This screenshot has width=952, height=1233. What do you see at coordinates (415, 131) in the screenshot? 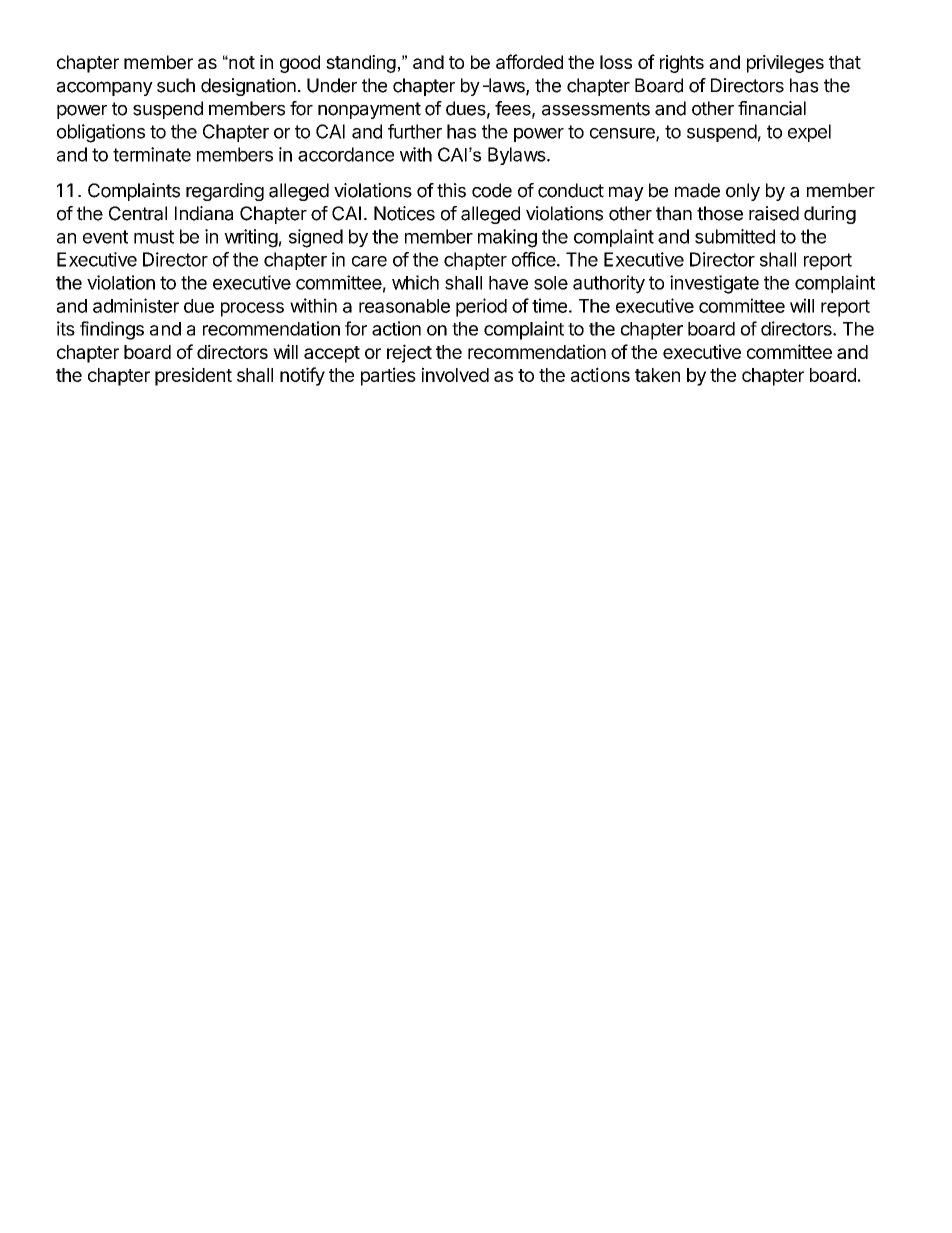
I see `further` at bounding box center [415, 131].
